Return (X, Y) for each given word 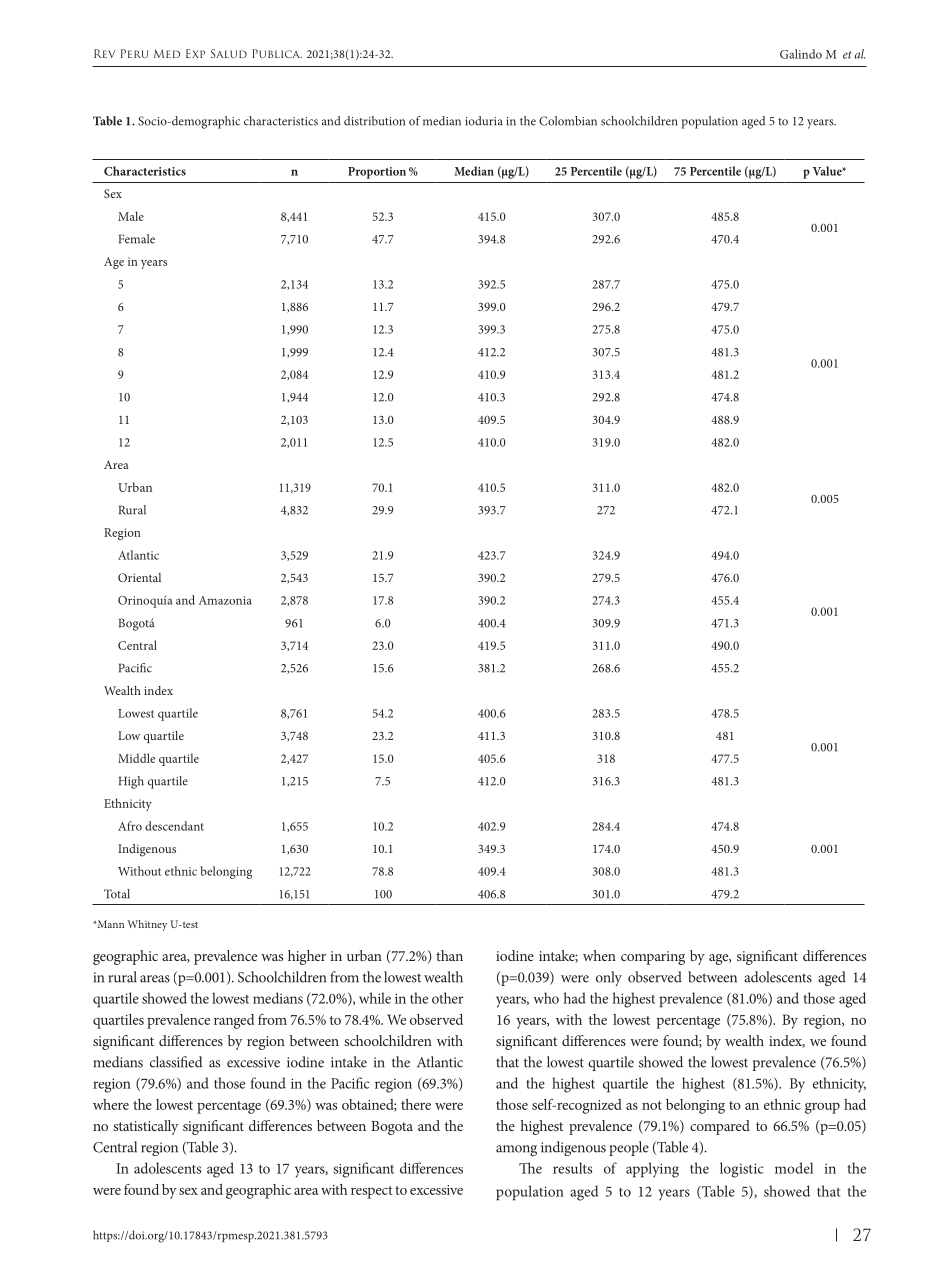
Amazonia (225, 600)
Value (828, 171)
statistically (145, 1127)
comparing (653, 958)
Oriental (139, 577)
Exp (195, 53)
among (516, 1150)
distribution (374, 121)
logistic (742, 1170)
